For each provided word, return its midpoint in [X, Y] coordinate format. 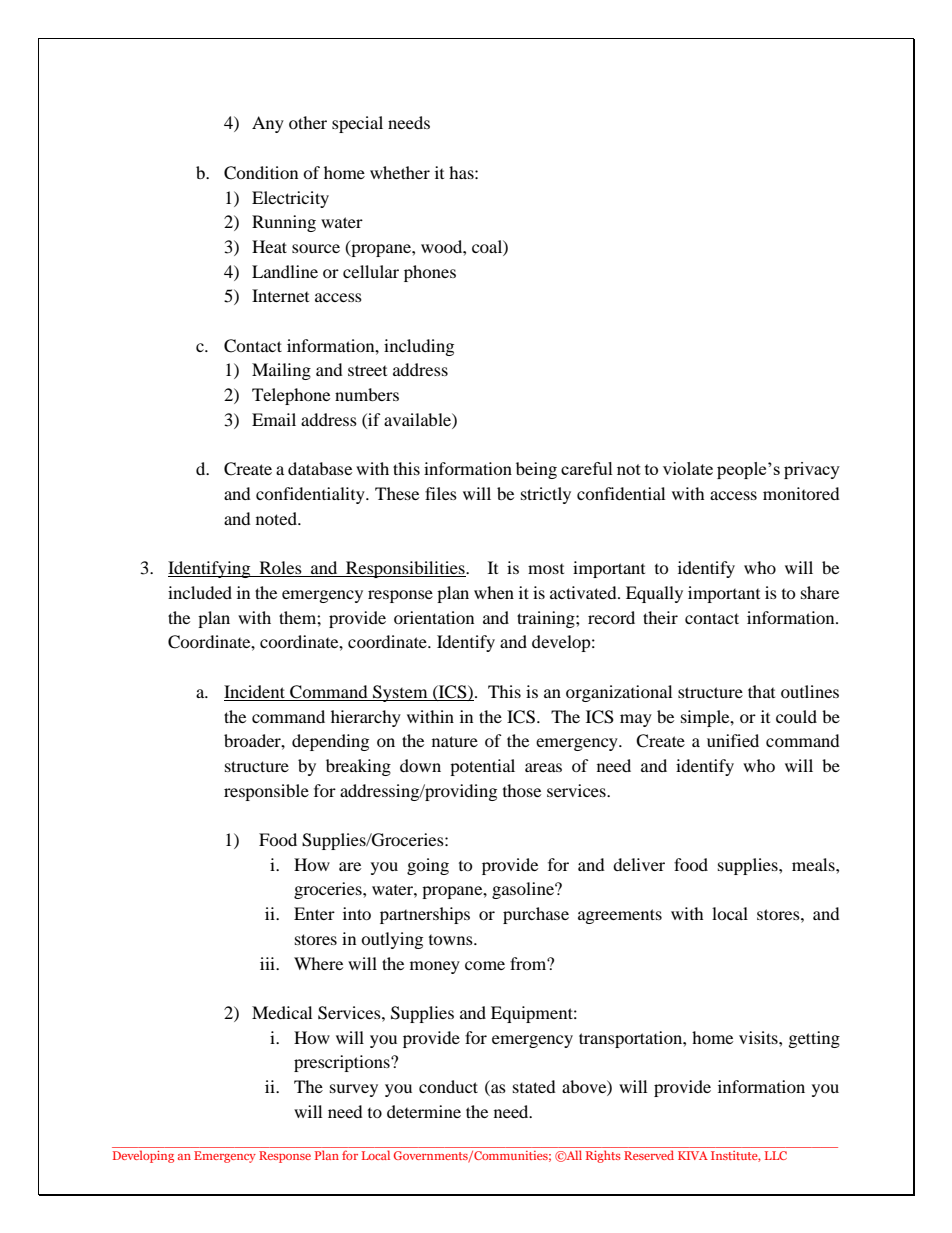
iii [269, 963]
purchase [536, 915]
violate [688, 468]
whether [400, 172]
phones [430, 273]
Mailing [281, 371]
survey [354, 1090]
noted [277, 518]
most [546, 569]
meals [814, 864]
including [419, 347]
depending [330, 742]
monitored [801, 493]
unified [733, 740]
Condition [261, 173]
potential [482, 767]
